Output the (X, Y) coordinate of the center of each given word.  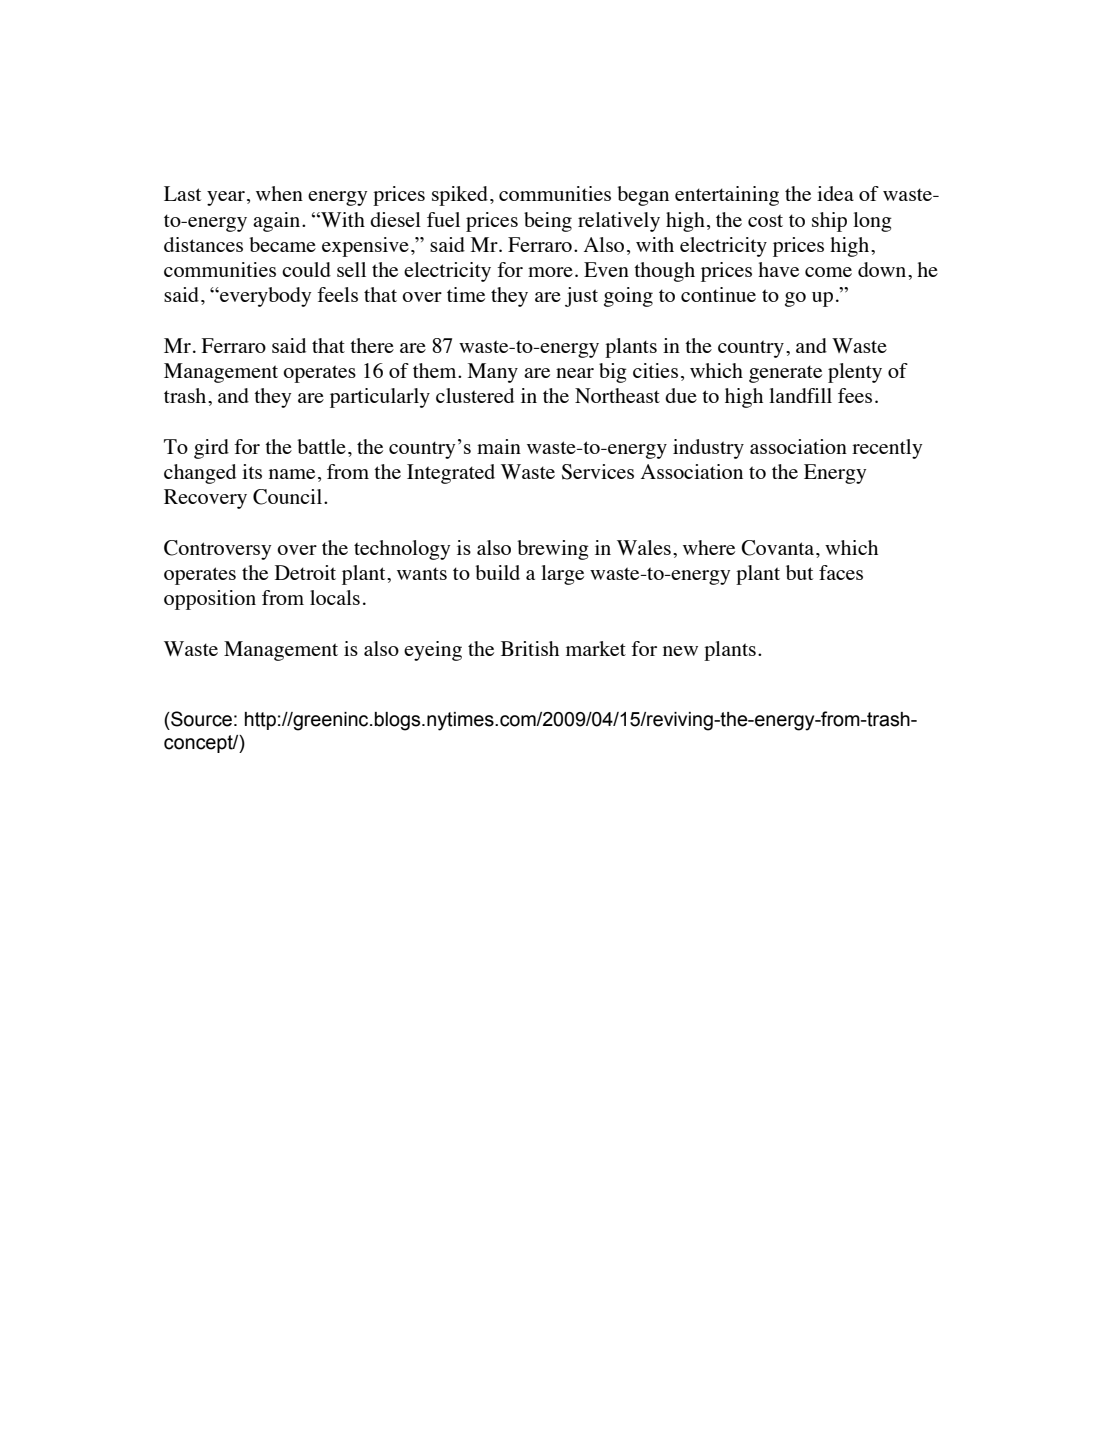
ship (829, 222)
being (548, 222)
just (581, 297)
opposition (210, 600)
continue (718, 294)
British (530, 648)
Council (287, 497)
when (279, 193)
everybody (264, 297)
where (709, 547)
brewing (553, 550)
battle (321, 446)
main (499, 446)
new (680, 651)
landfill (800, 395)
